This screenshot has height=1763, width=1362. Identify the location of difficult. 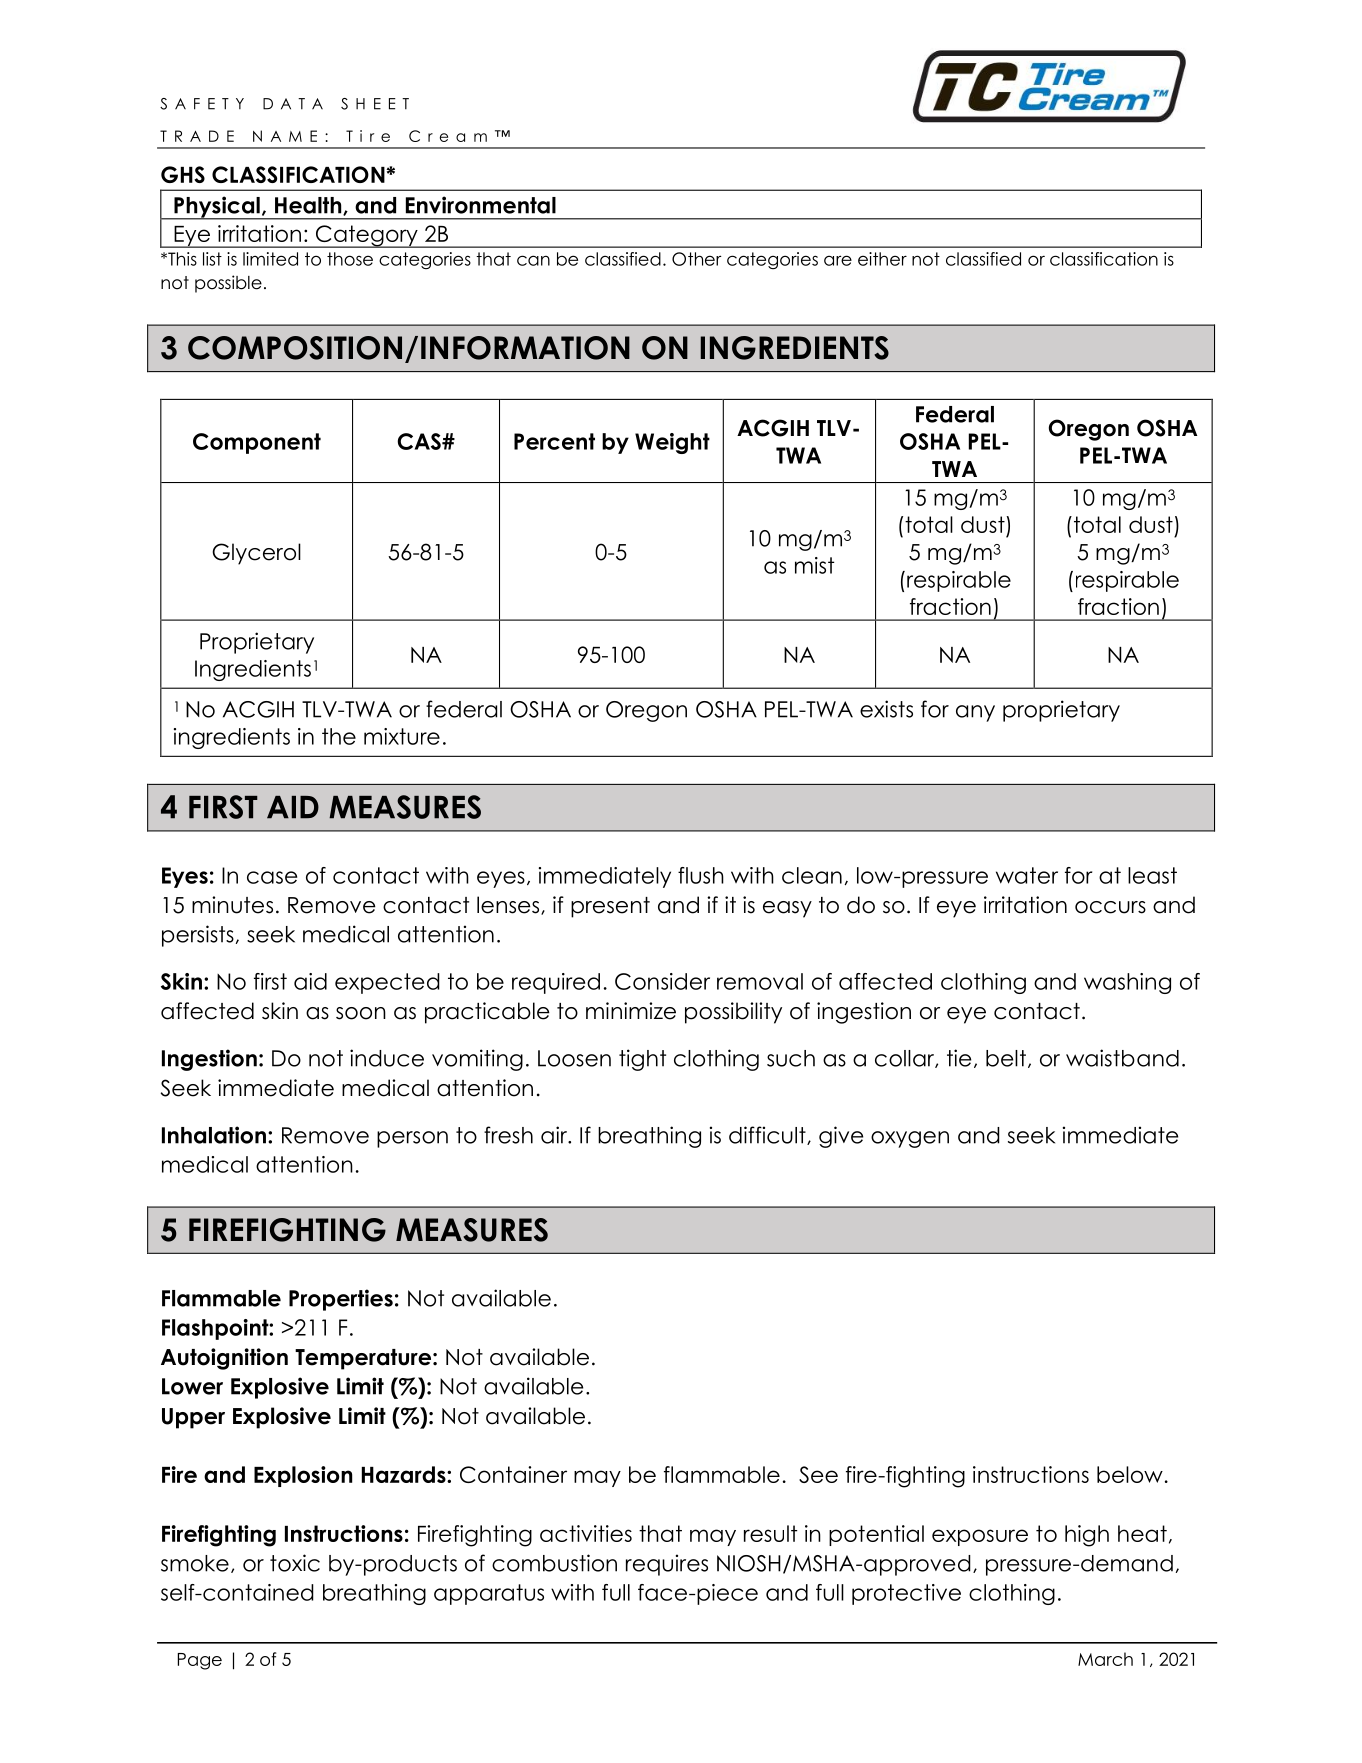
(768, 1135).
